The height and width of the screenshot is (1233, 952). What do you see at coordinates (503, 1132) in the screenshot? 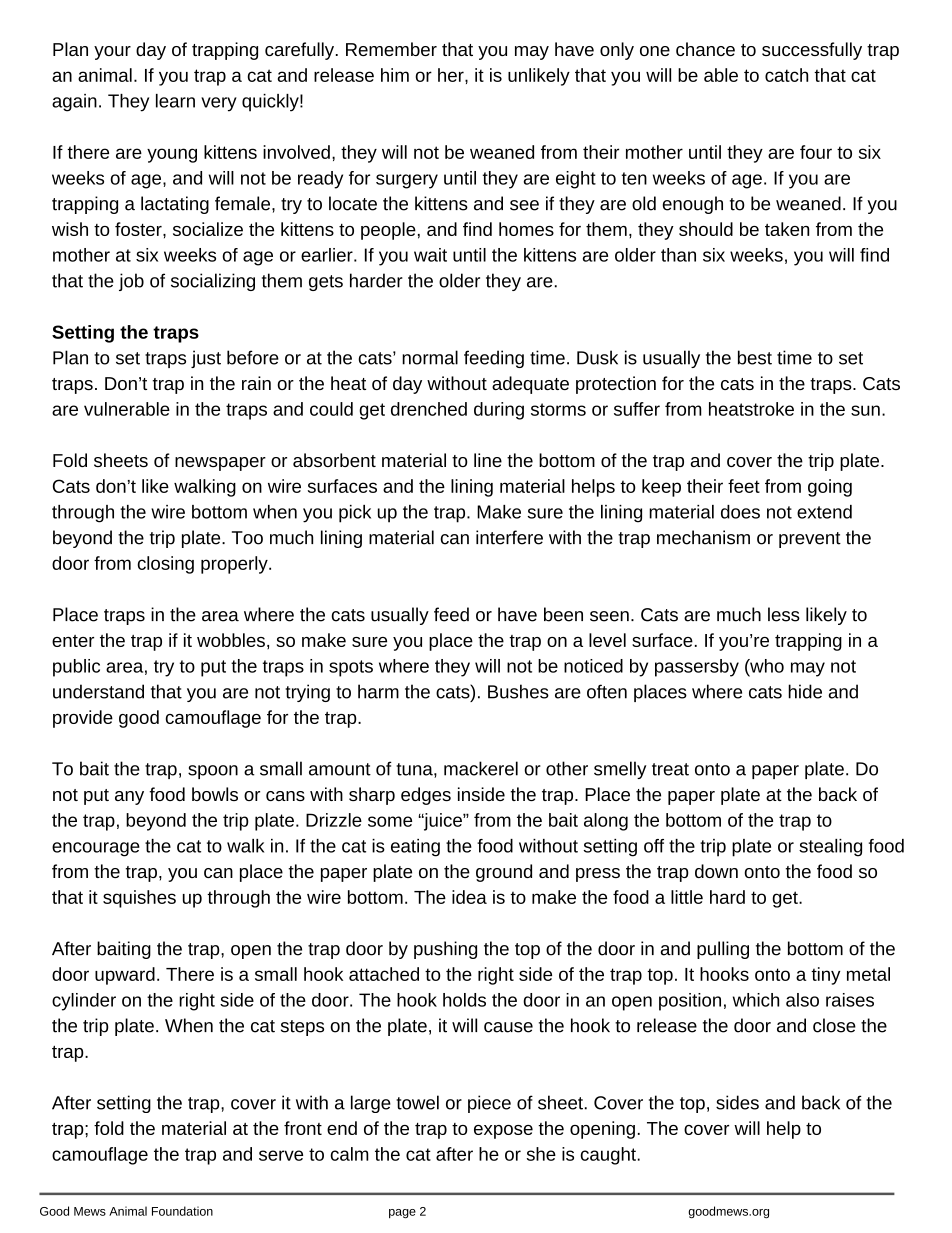
I see `expose` at bounding box center [503, 1132].
